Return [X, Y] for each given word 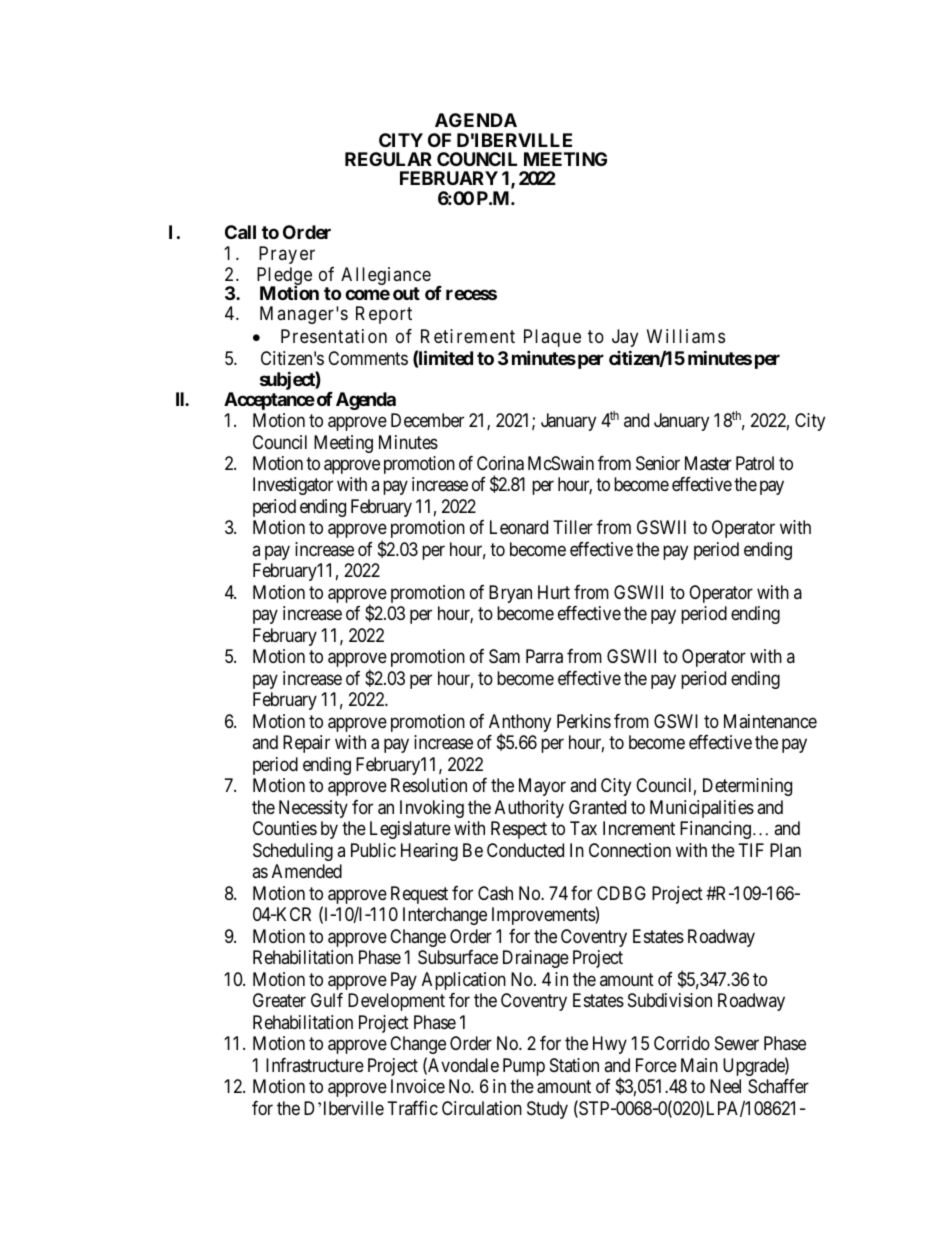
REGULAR [388, 159]
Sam [504, 656]
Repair [306, 744]
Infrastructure [315, 1065]
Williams [686, 336]
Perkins [584, 721]
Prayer [287, 255]
